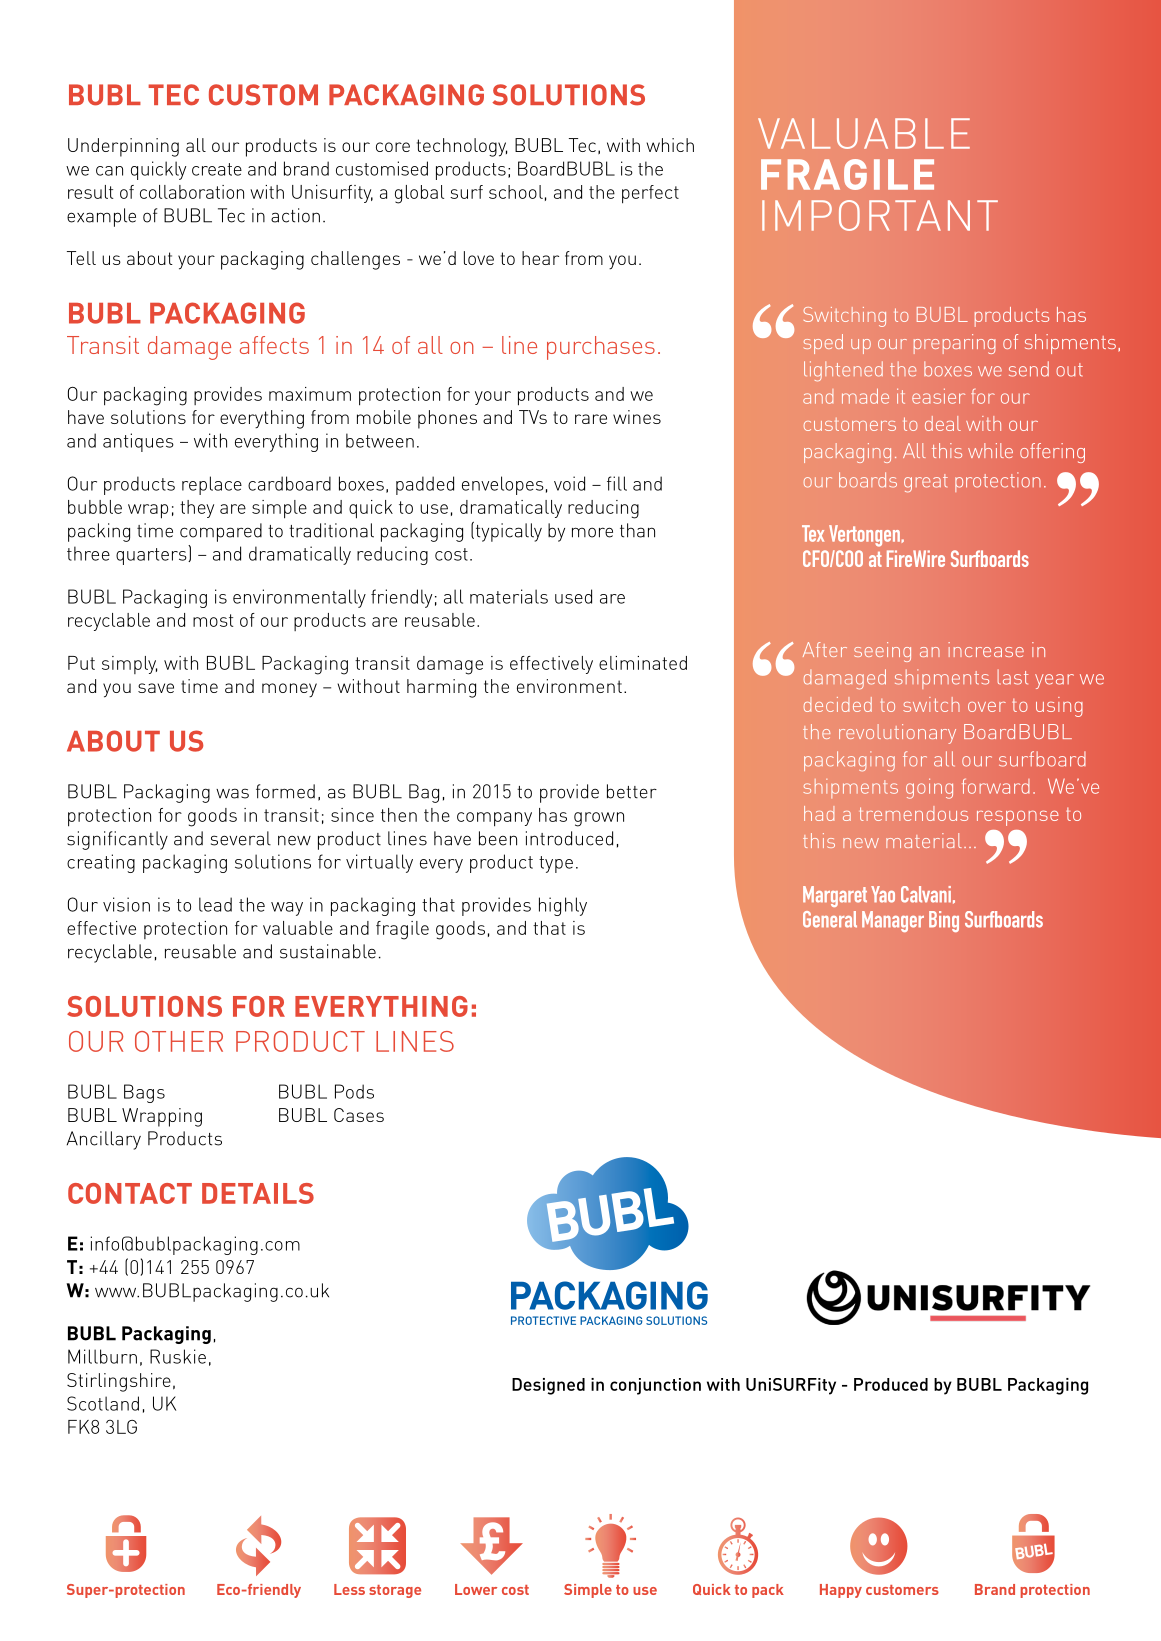 The image size is (1161, 1641). I want to click on collaboration, so click(192, 192).
